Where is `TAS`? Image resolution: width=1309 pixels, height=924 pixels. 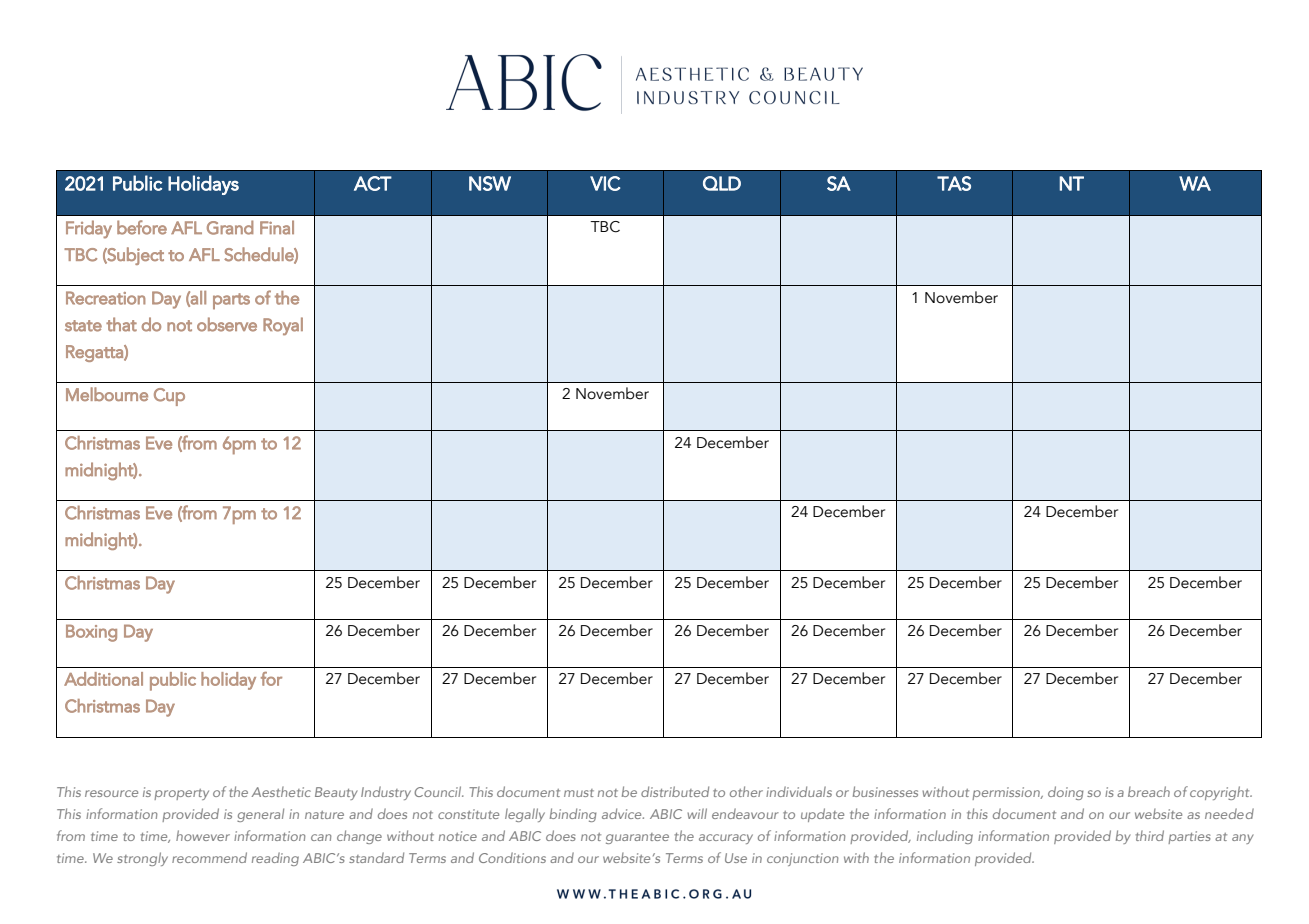
TAS is located at coordinates (954, 183).
